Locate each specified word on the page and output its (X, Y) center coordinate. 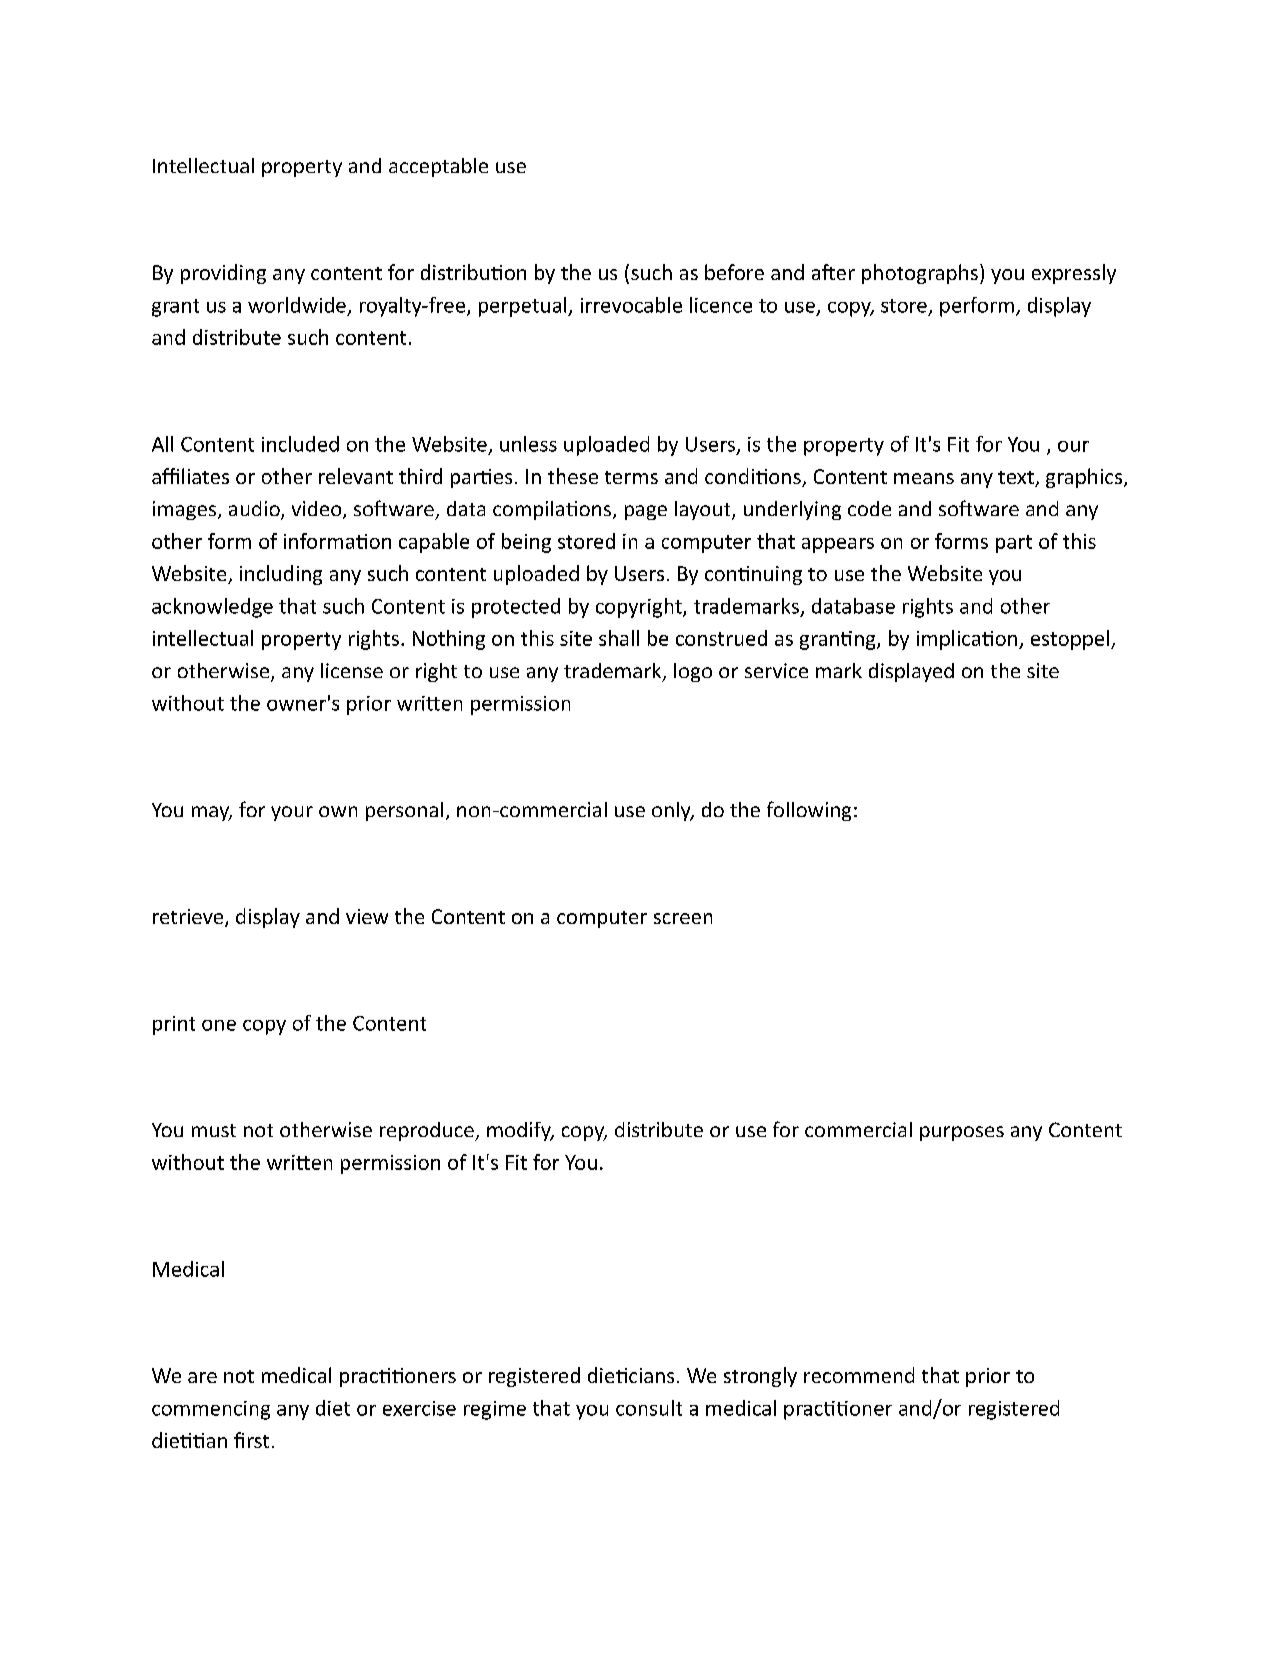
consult (649, 1408)
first (251, 1440)
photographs (920, 274)
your (292, 813)
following (809, 811)
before (734, 272)
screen (683, 918)
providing (223, 274)
